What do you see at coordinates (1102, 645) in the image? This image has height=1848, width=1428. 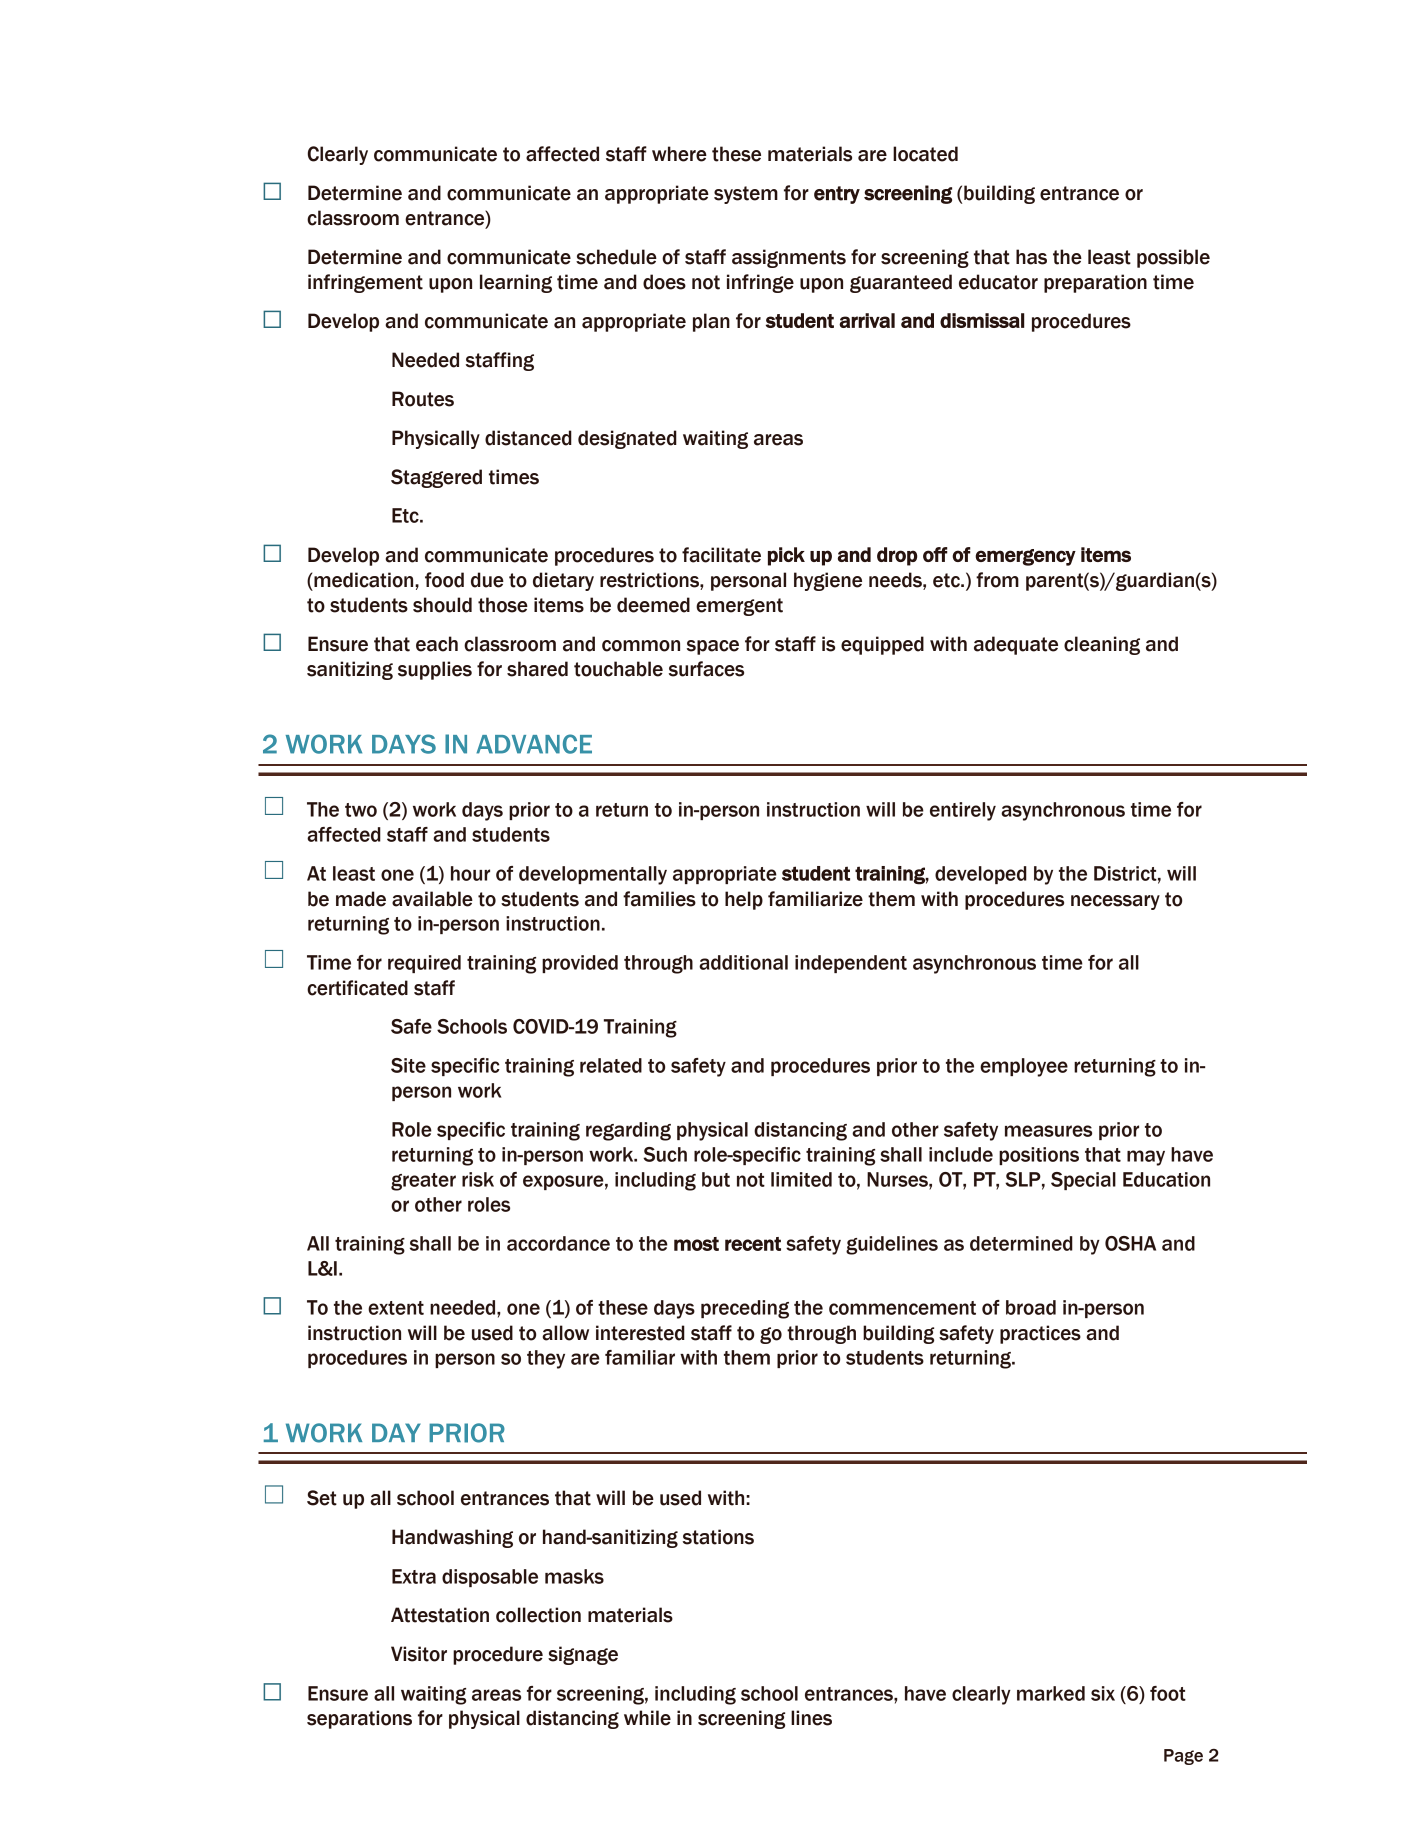 I see `cleaning` at bounding box center [1102, 645].
